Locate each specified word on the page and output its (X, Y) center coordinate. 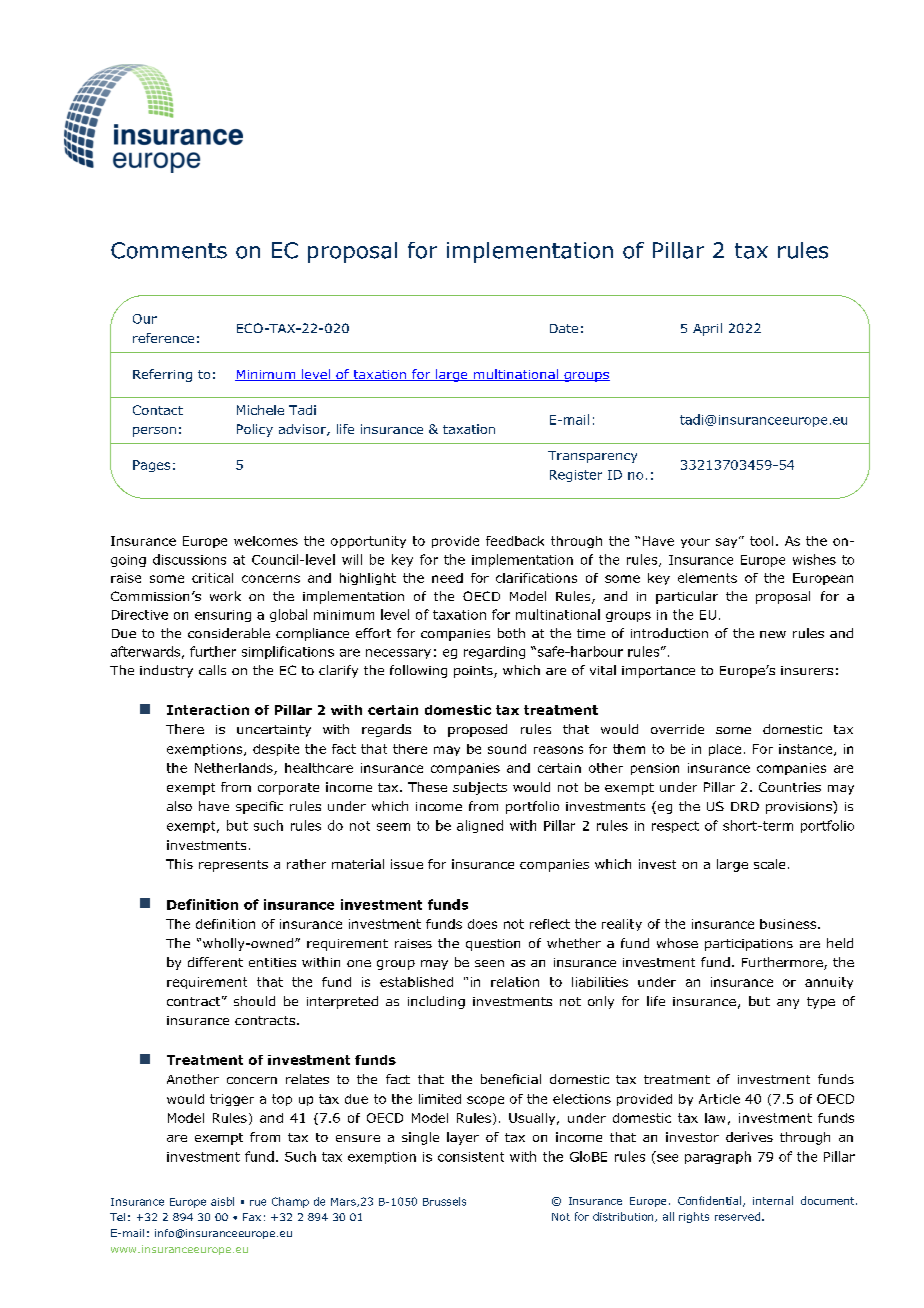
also (179, 806)
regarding (494, 652)
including (436, 1002)
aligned (480, 826)
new (773, 634)
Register (576, 476)
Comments (169, 250)
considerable (229, 633)
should (254, 1001)
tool (761, 541)
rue (258, 1202)
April (707, 329)
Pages (151, 466)
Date (564, 328)
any (788, 1004)
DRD (745, 806)
